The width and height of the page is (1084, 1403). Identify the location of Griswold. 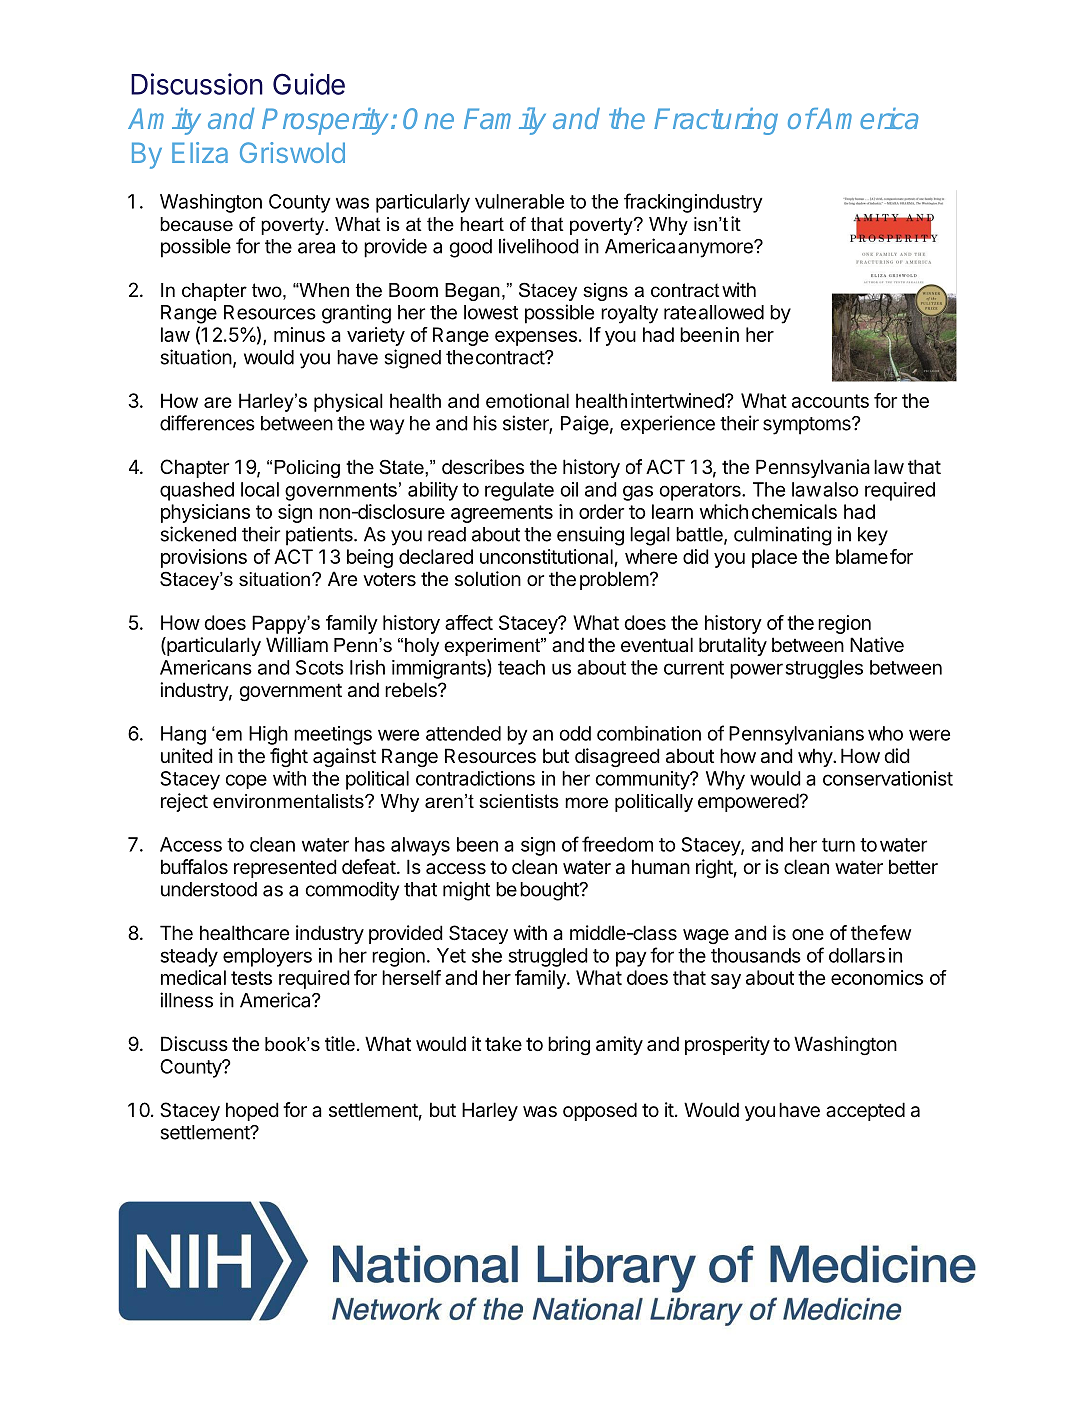
(292, 152).
